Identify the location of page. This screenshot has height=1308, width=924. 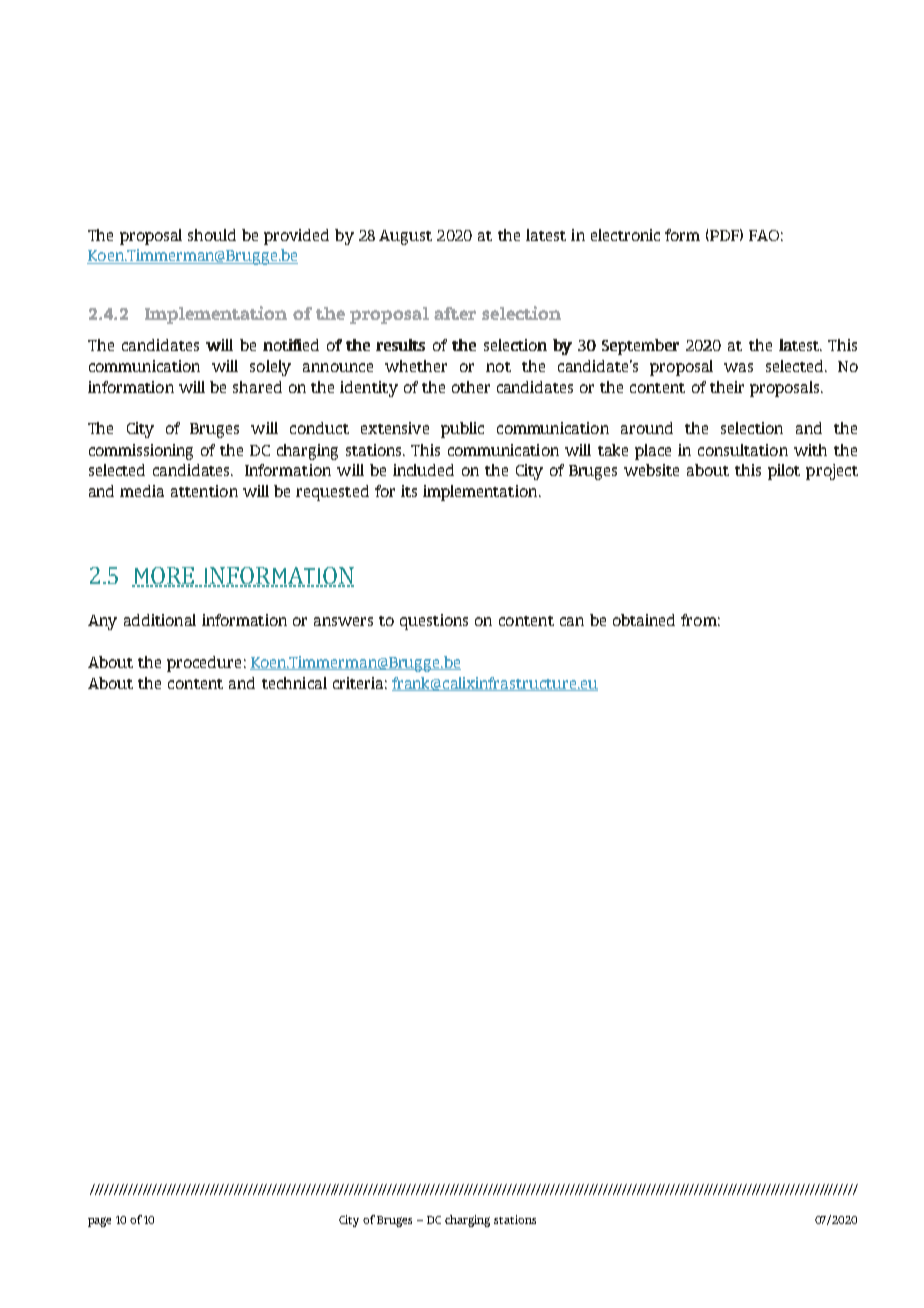
(99, 1222).
